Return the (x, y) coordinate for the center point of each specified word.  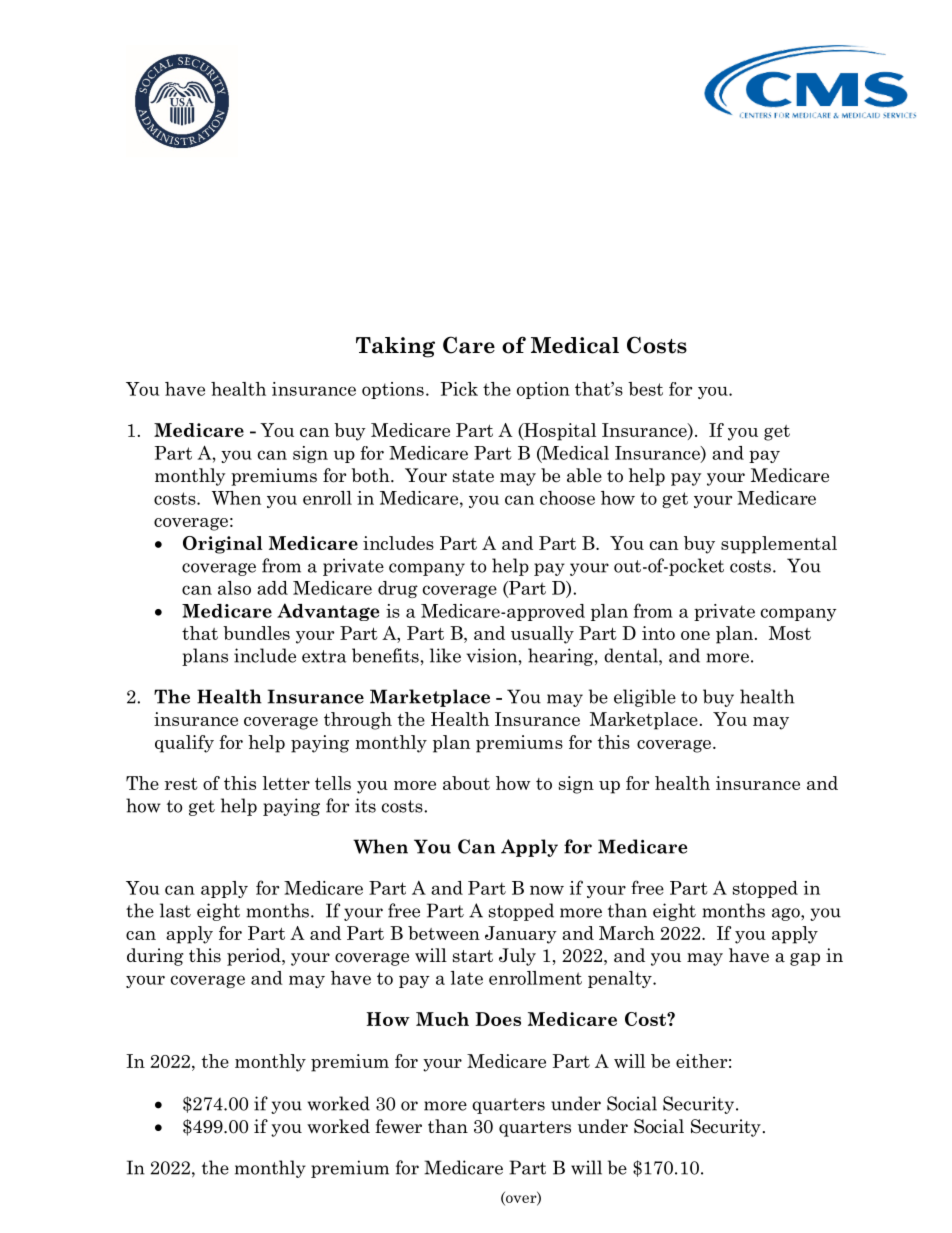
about (466, 783)
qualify (184, 744)
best (645, 389)
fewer (398, 1126)
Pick (459, 389)
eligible (645, 698)
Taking (395, 347)
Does (498, 1019)
